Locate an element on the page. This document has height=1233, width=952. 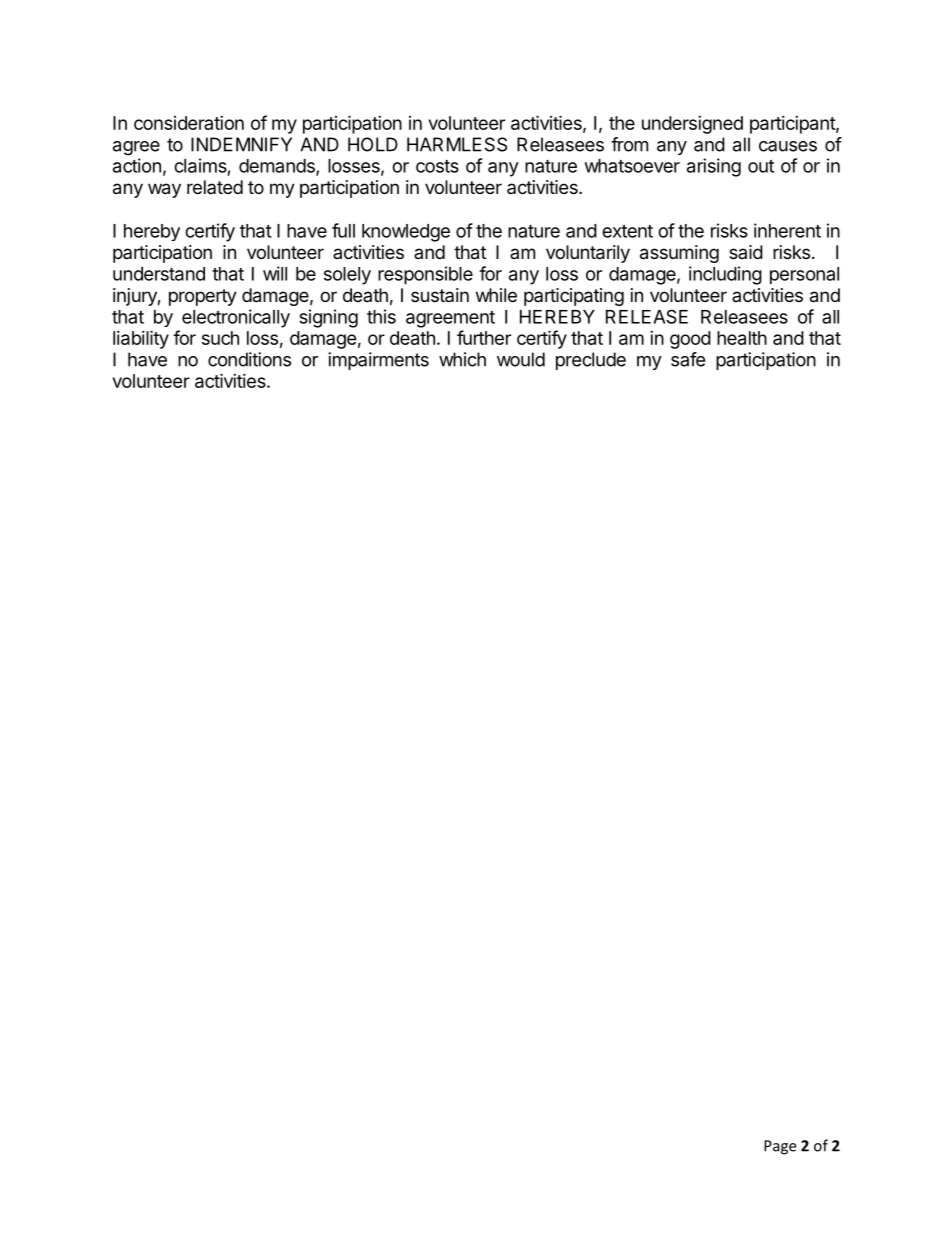
safe is located at coordinates (688, 359).
